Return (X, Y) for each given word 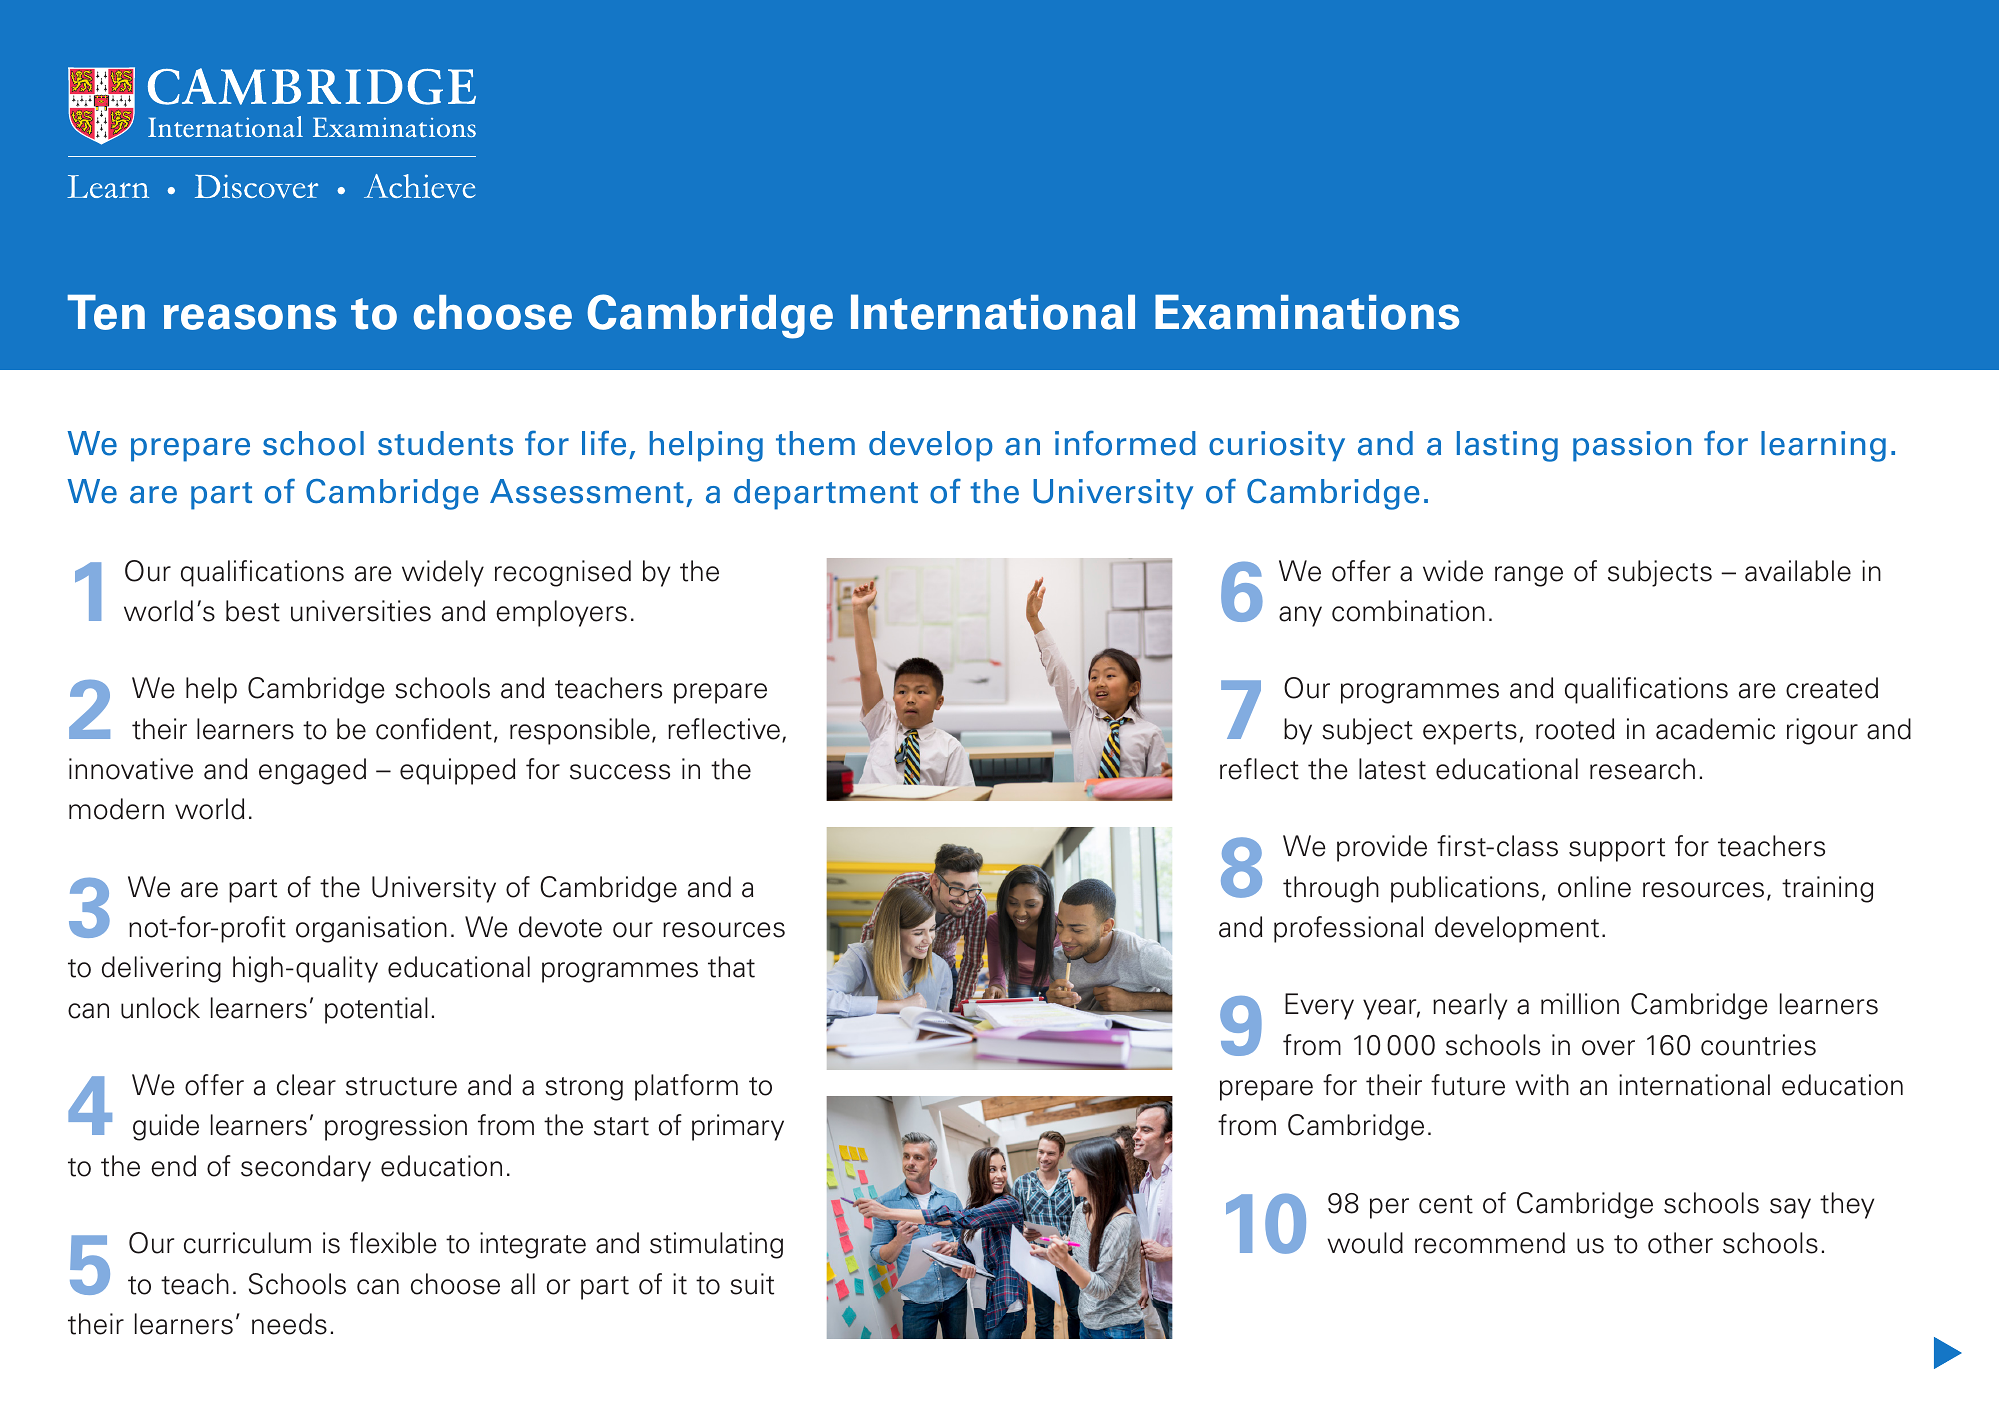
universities (361, 611)
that (731, 967)
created (1832, 688)
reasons (250, 317)
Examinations (1307, 312)
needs (289, 1324)
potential (376, 1010)
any (1300, 616)
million (1580, 1004)
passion (1632, 446)
